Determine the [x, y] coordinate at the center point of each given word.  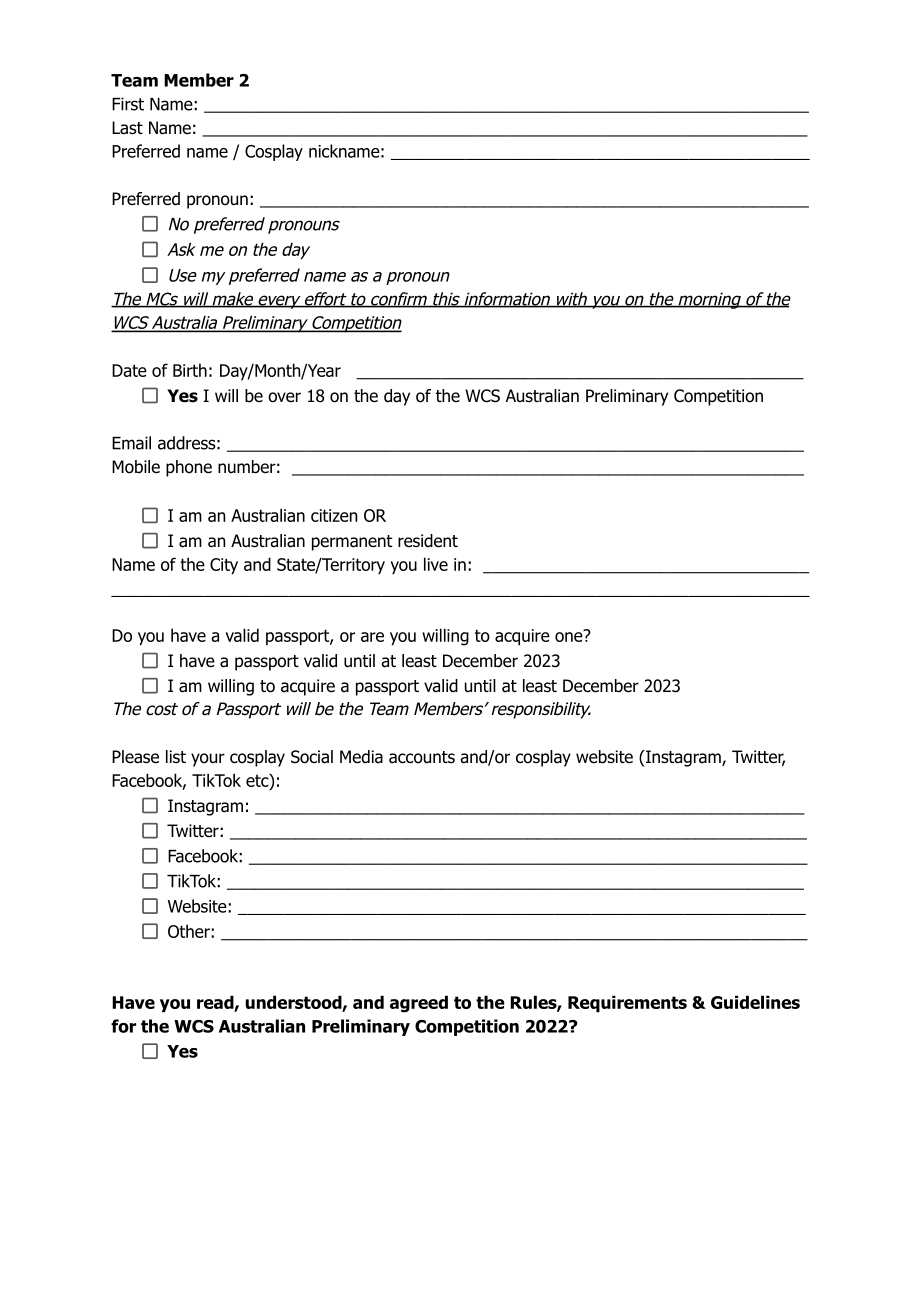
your [208, 760]
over [284, 397]
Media [361, 757]
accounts [422, 757]
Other [190, 931]
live [436, 564]
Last [127, 128]
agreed [419, 1004]
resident [428, 541]
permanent [352, 543]
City [224, 566]
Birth [190, 370]
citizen [334, 515]
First [128, 104]
